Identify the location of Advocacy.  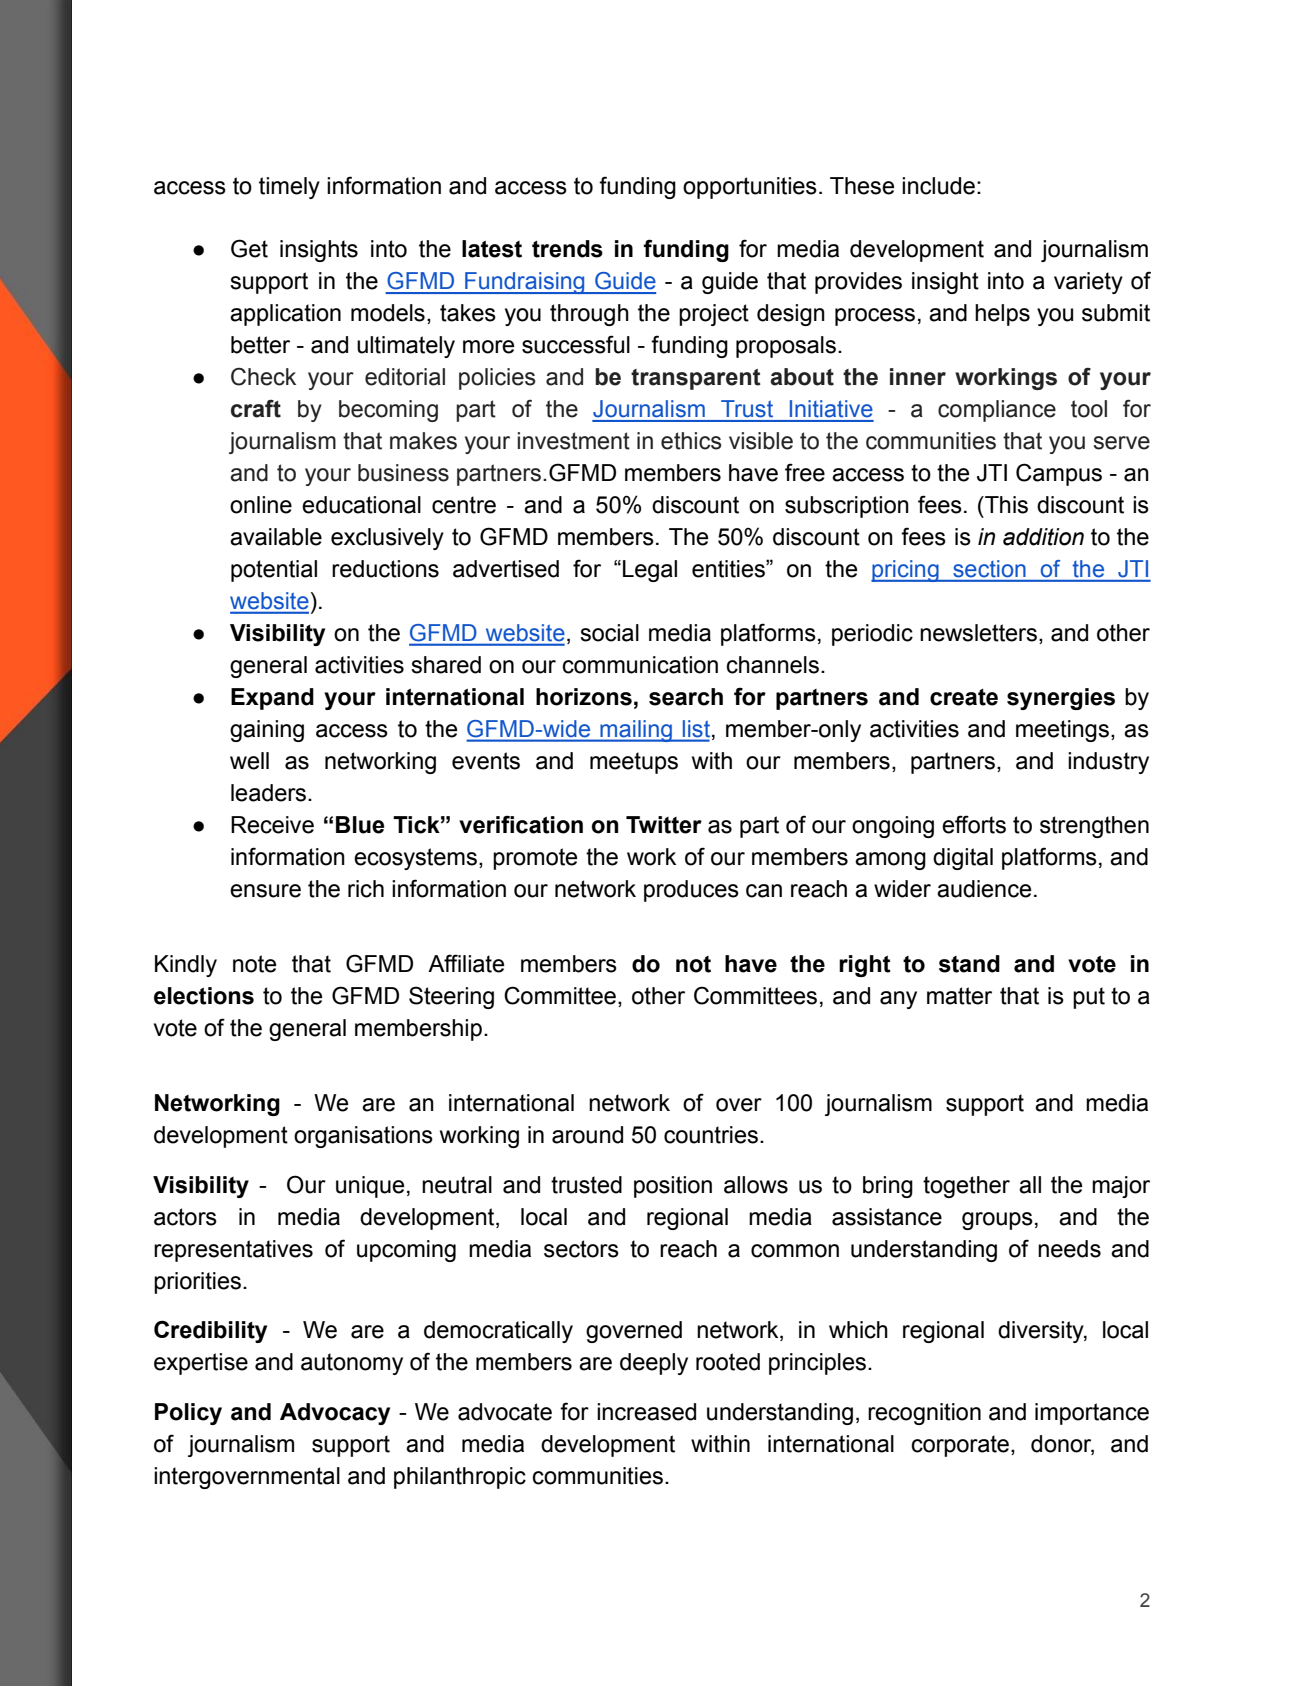
(335, 1414).
